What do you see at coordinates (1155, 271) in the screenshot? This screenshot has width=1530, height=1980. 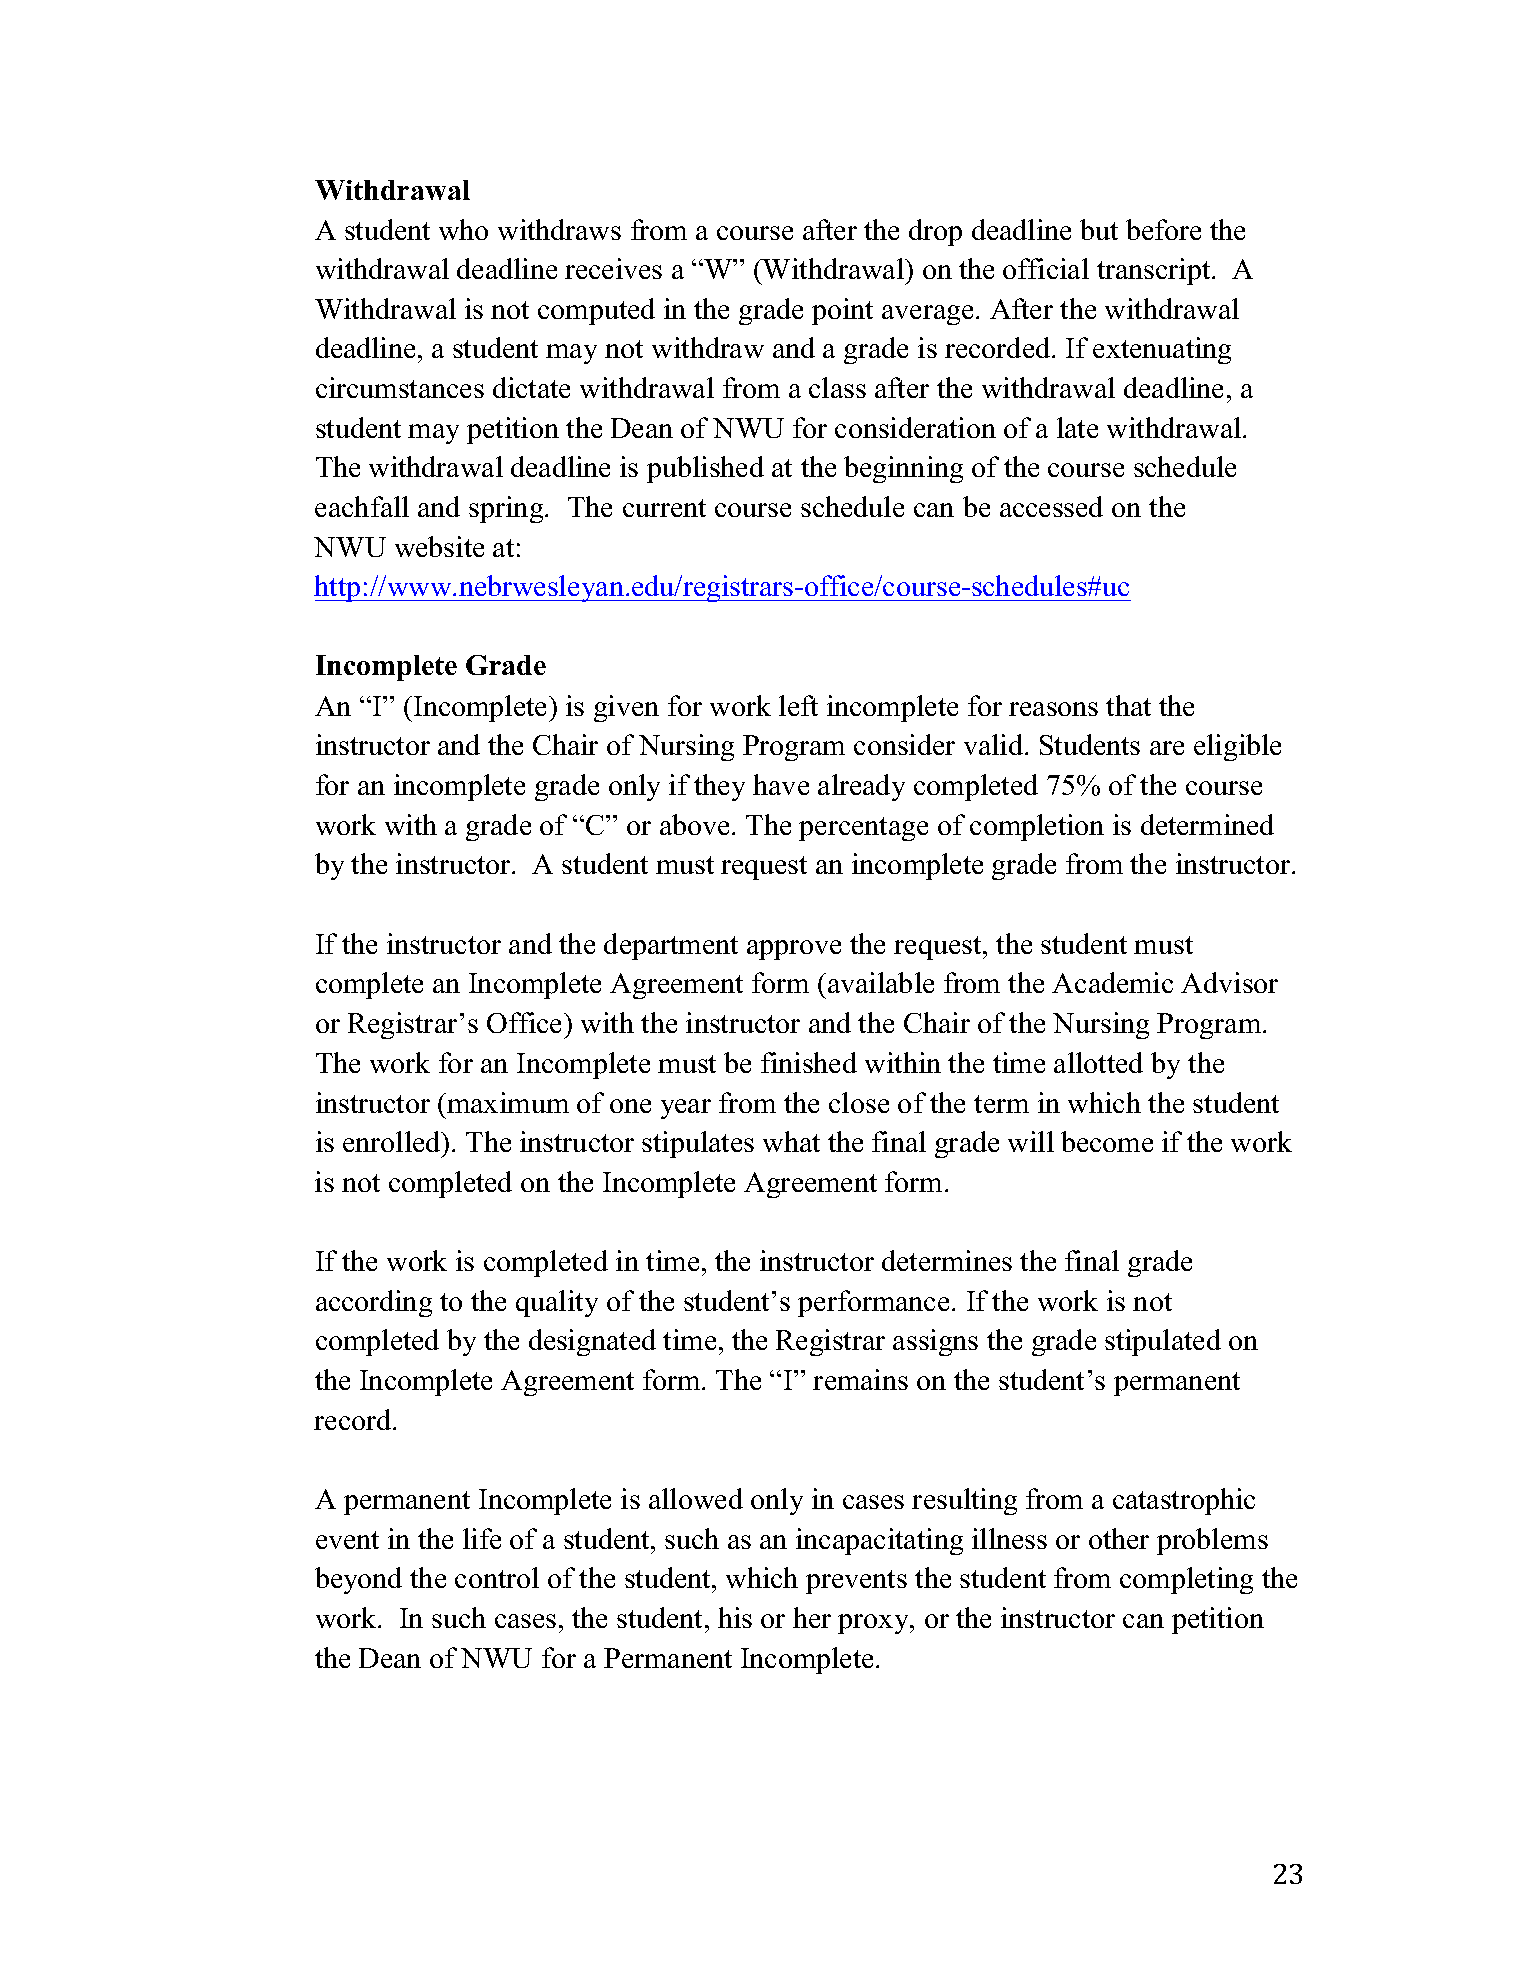 I see `transcript` at bounding box center [1155, 271].
